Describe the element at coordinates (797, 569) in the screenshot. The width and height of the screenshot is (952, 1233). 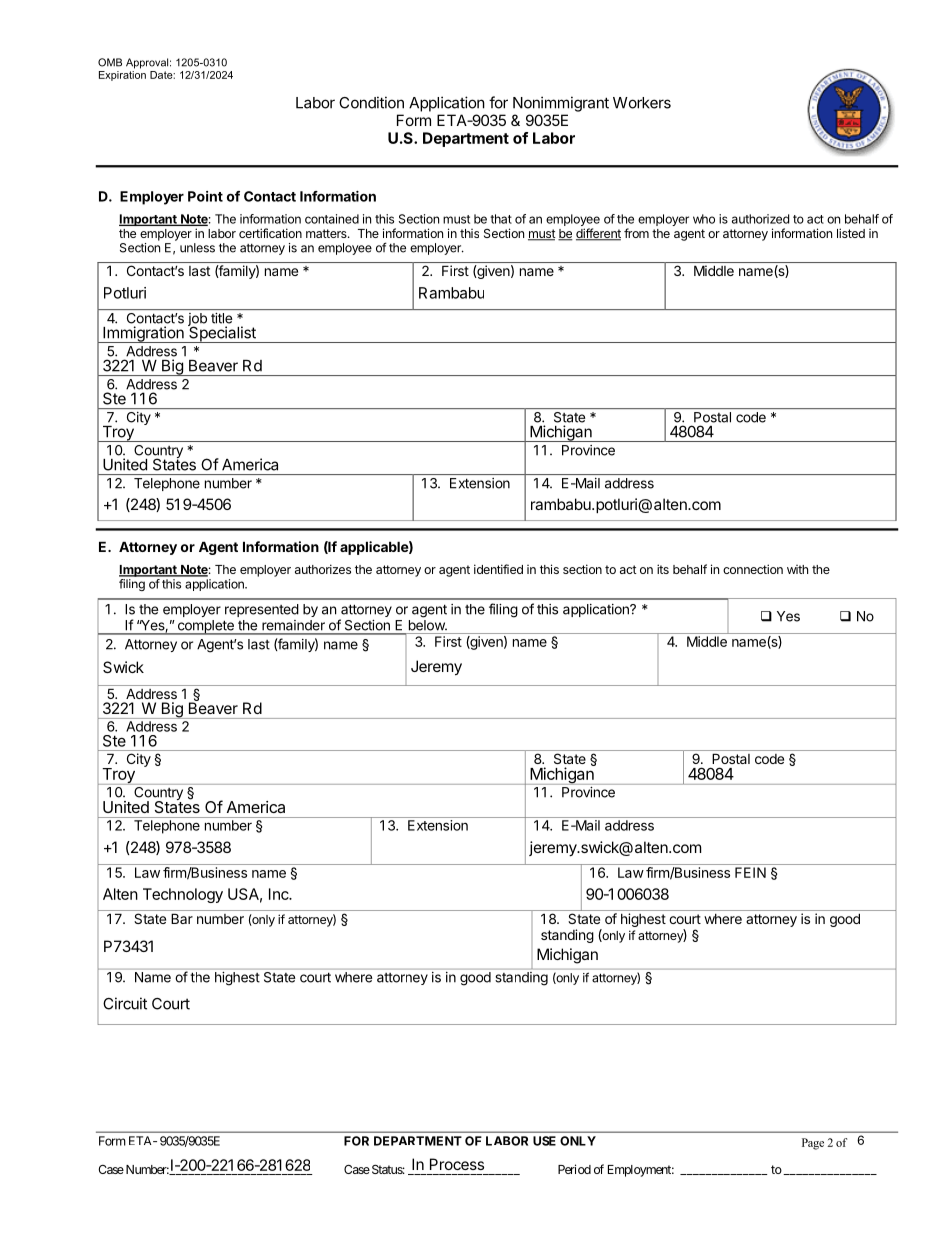
I see `with` at that location.
